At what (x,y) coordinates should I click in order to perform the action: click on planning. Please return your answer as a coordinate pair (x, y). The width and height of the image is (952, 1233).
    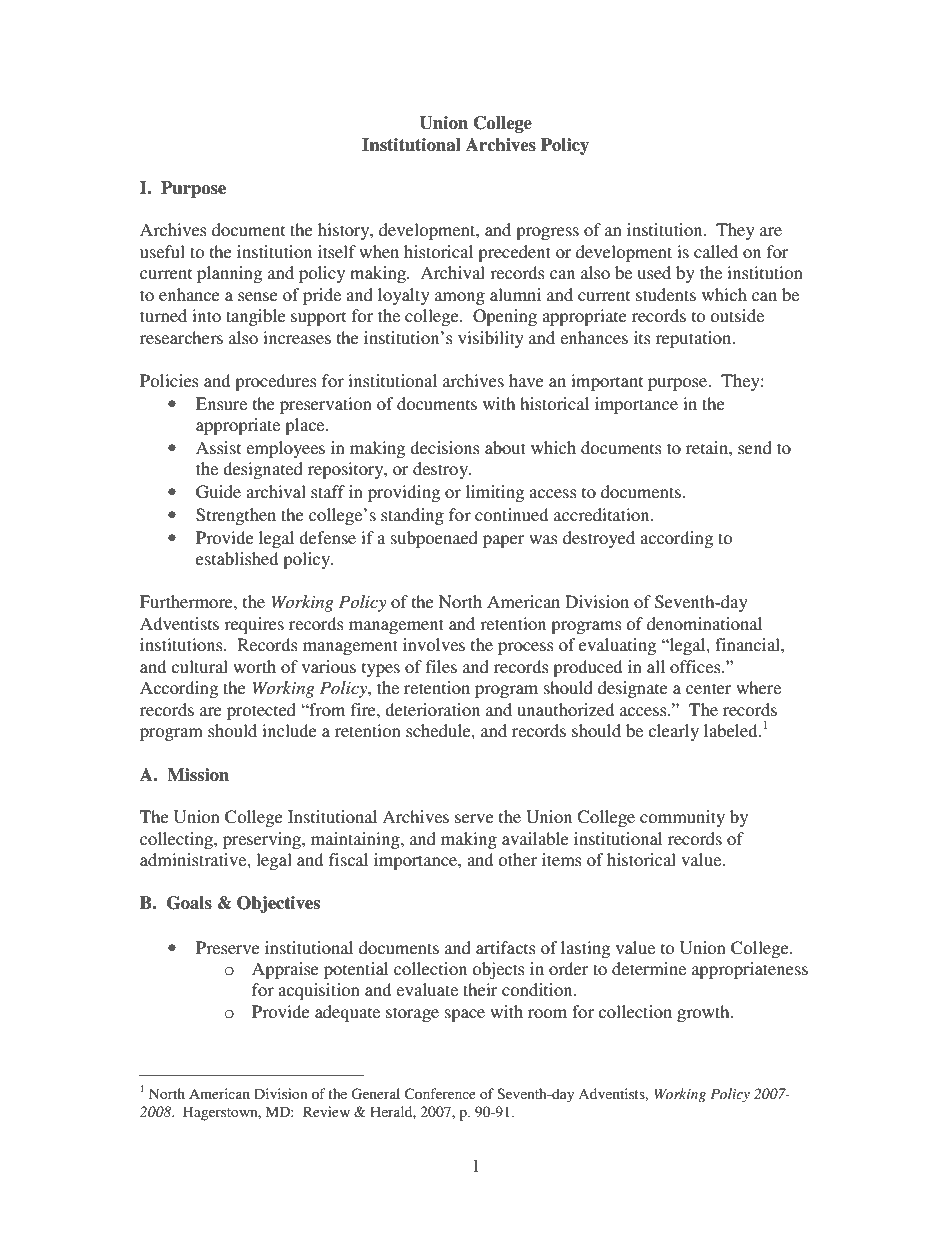
    Looking at the image, I should click on (229, 274).
